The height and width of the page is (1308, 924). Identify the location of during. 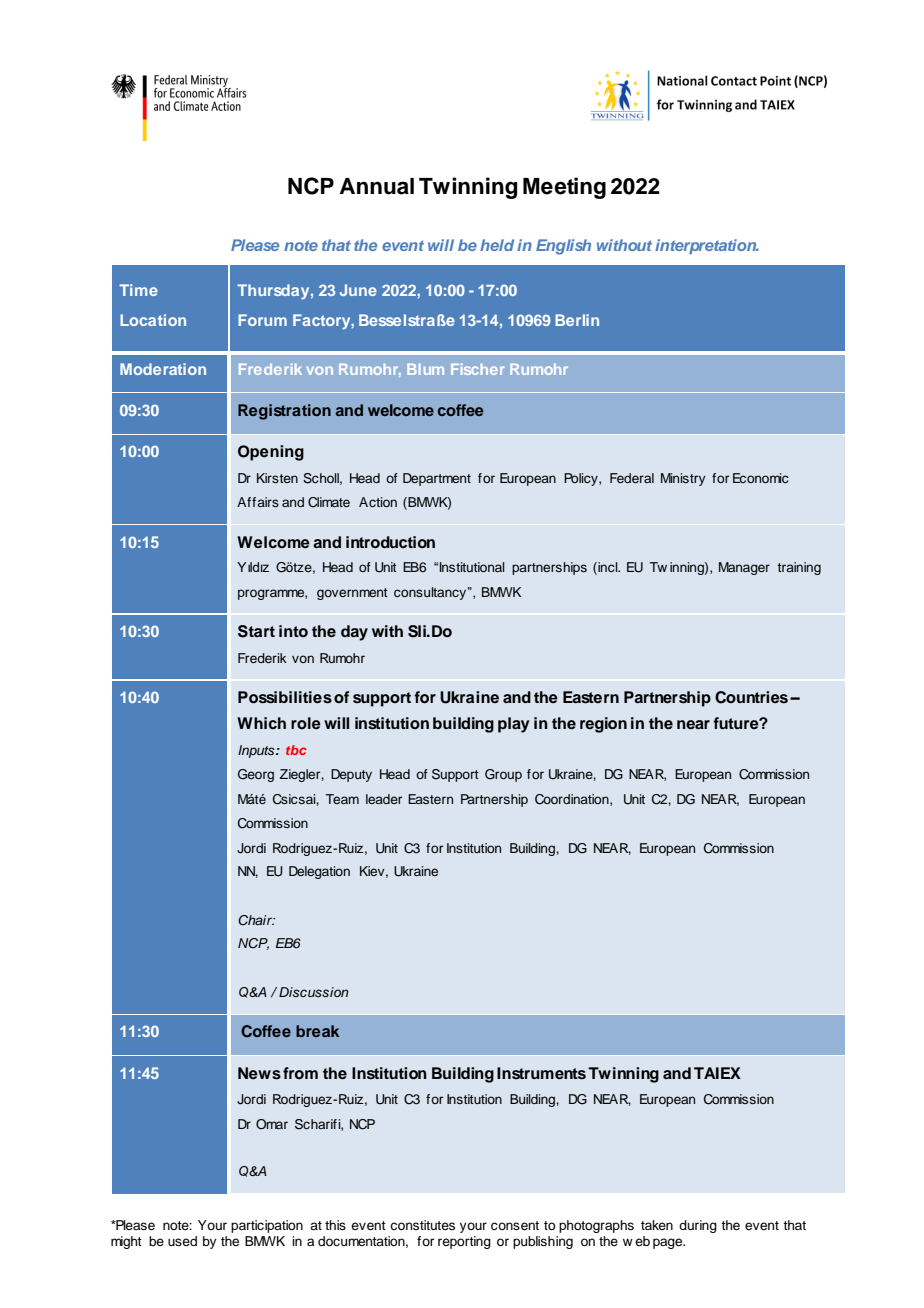
(698, 1226).
